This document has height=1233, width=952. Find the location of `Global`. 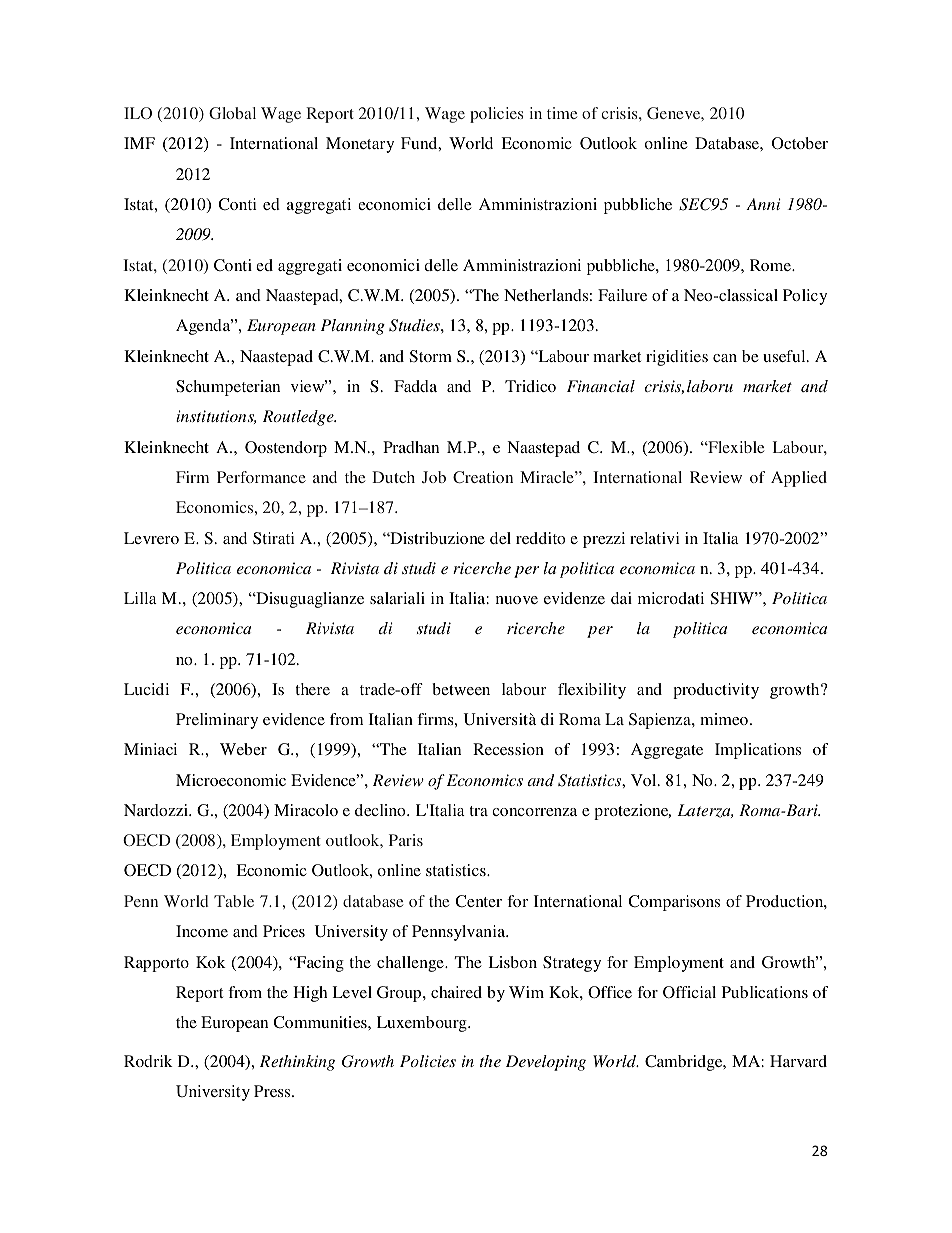

Global is located at coordinates (232, 113).
